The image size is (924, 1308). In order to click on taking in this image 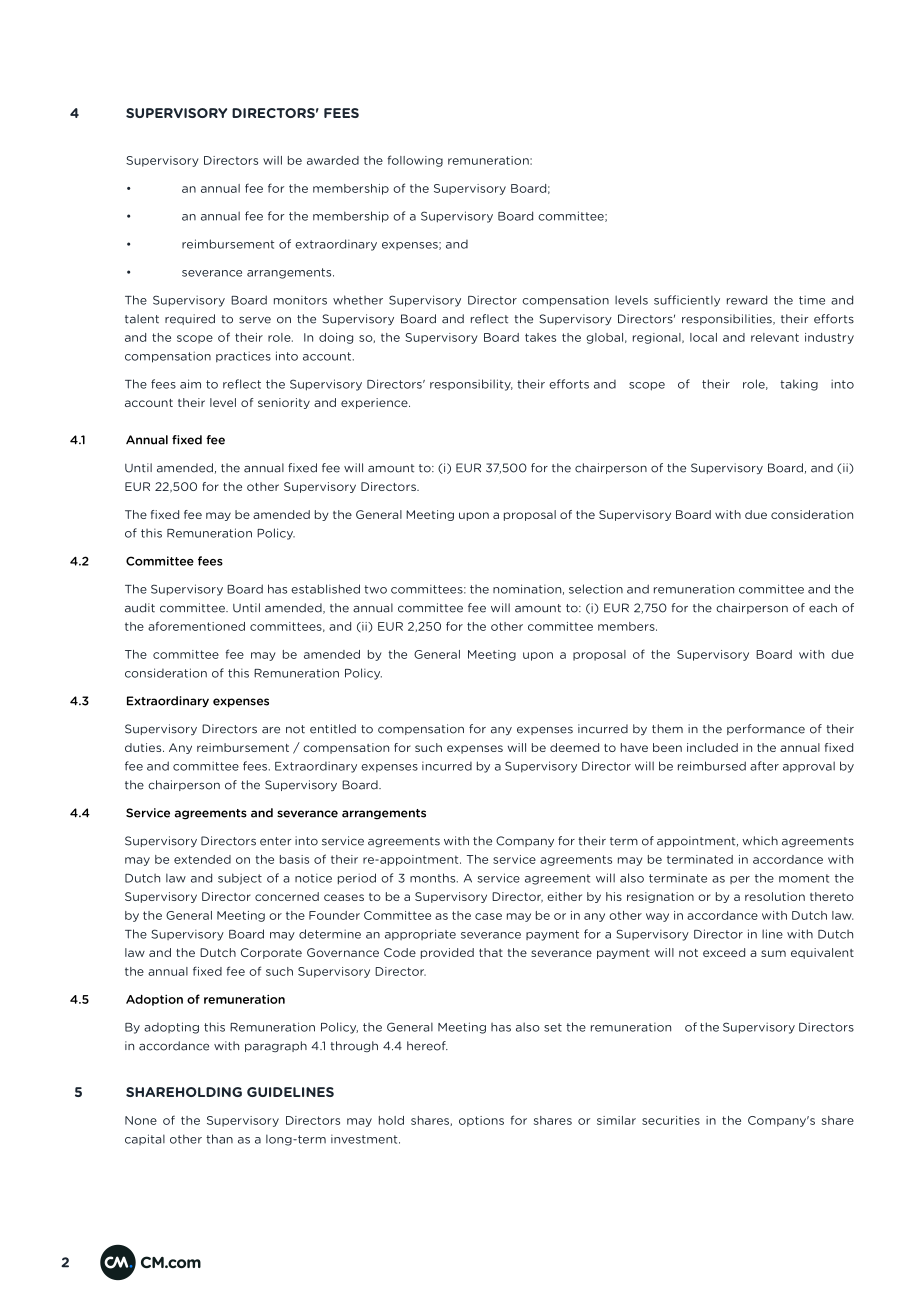, I will do `click(799, 385)`.
